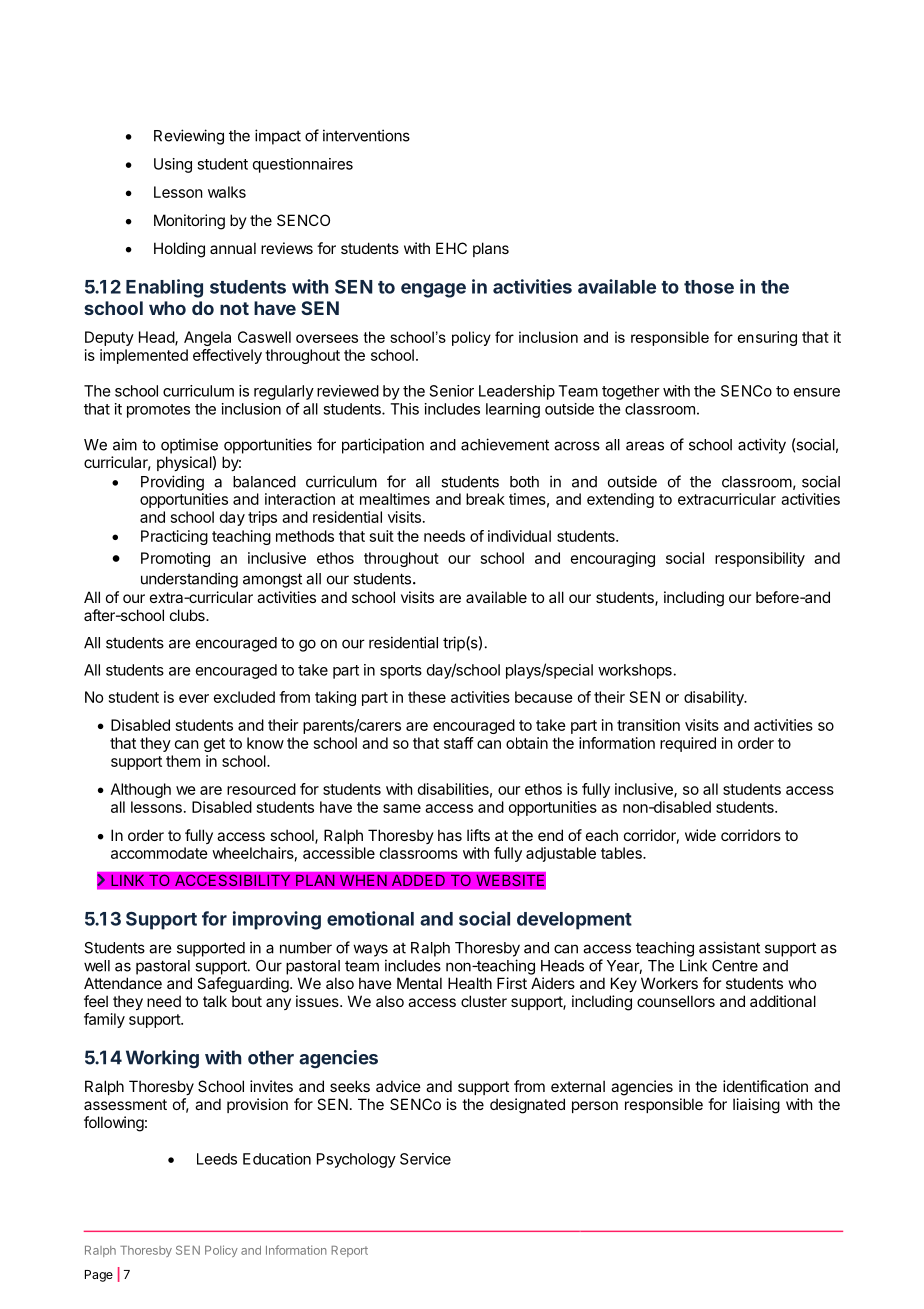 Image resolution: width=924 pixels, height=1309 pixels. Describe the element at coordinates (709, 287) in the page. I see `those` at that location.
